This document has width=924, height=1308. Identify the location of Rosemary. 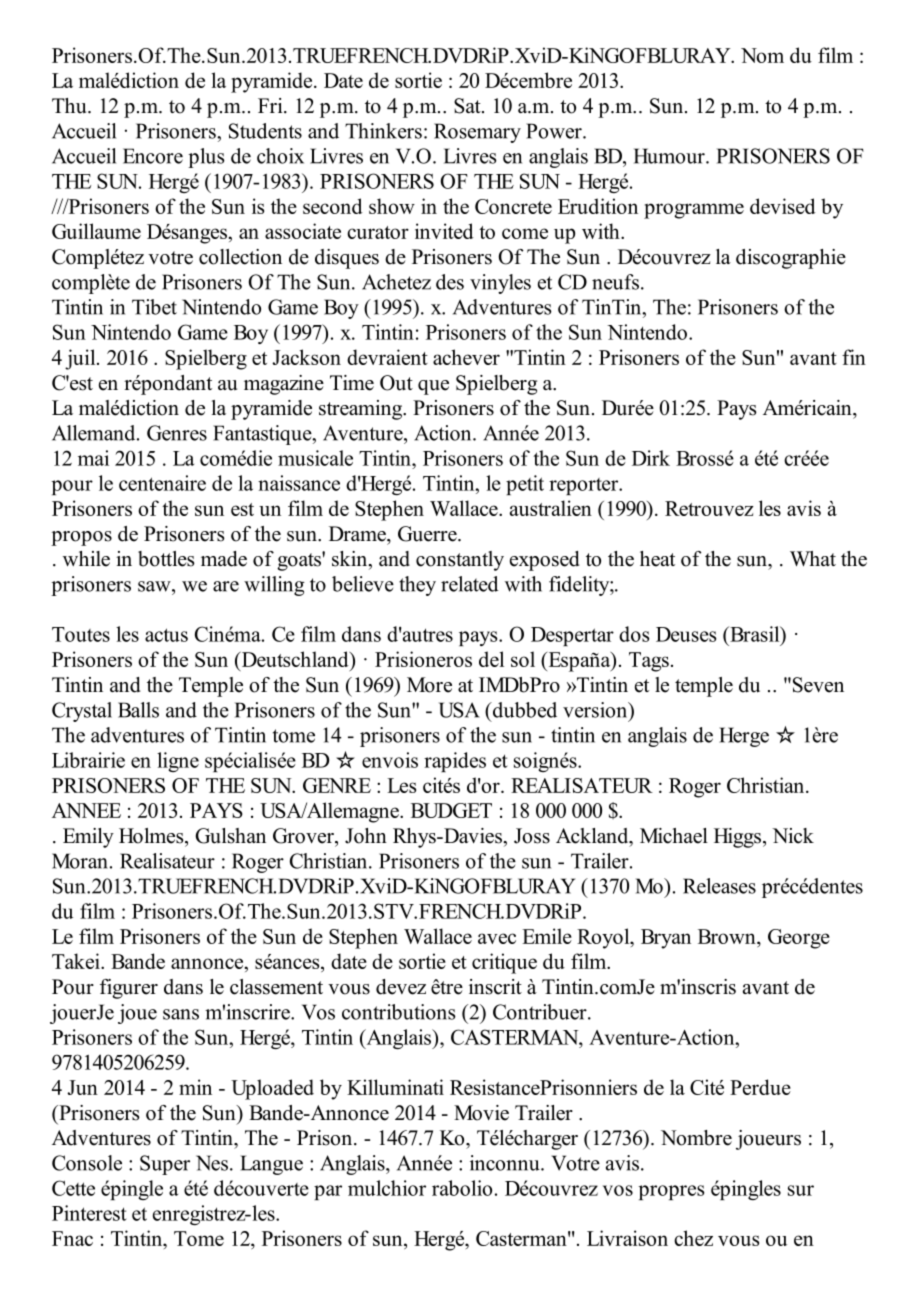
(477, 133).
